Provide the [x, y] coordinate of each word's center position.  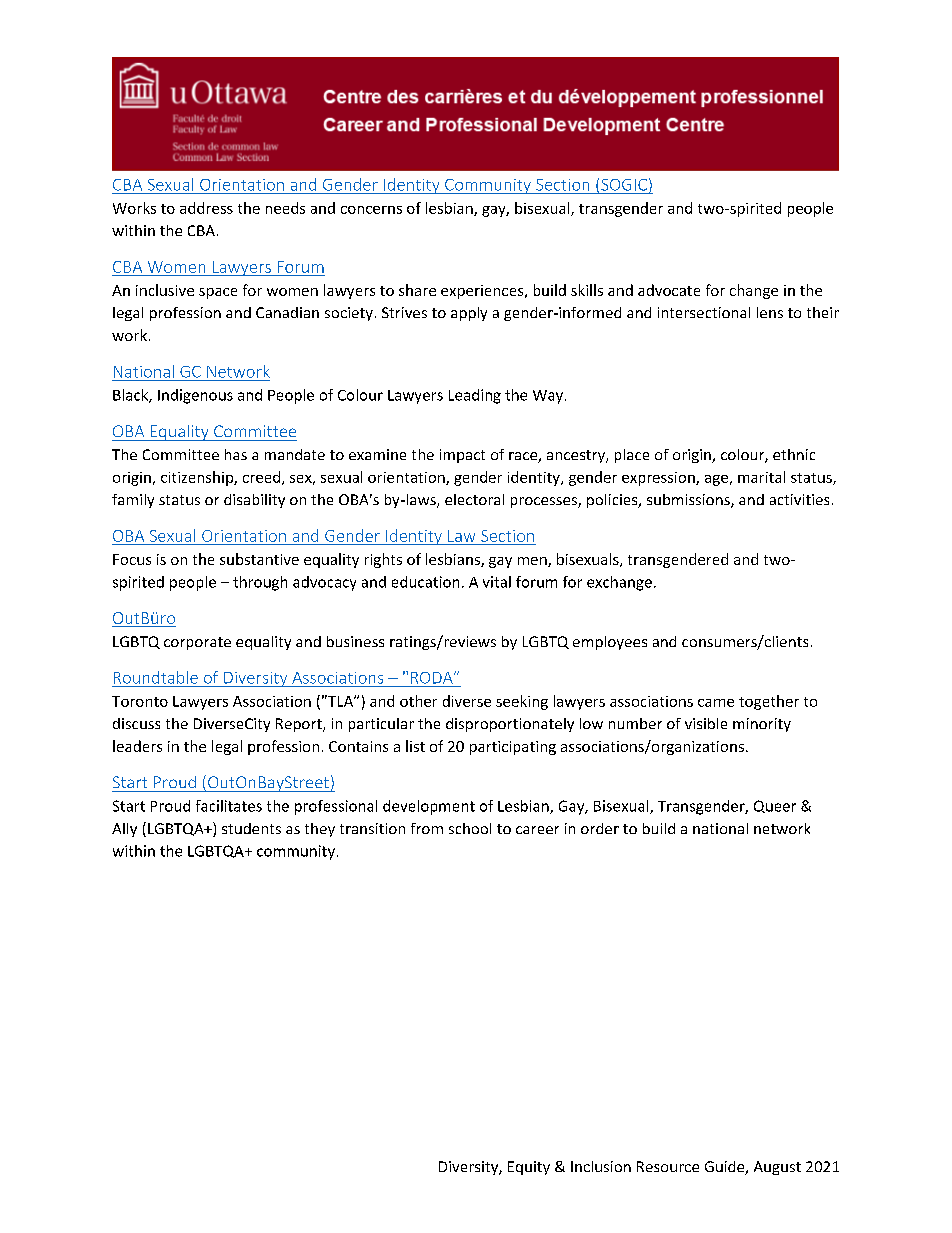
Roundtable [156, 677]
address [206, 208]
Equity [529, 1168]
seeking [522, 702]
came [716, 703]
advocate [669, 290]
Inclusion [601, 1166]
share [417, 290]
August [777, 1168]
